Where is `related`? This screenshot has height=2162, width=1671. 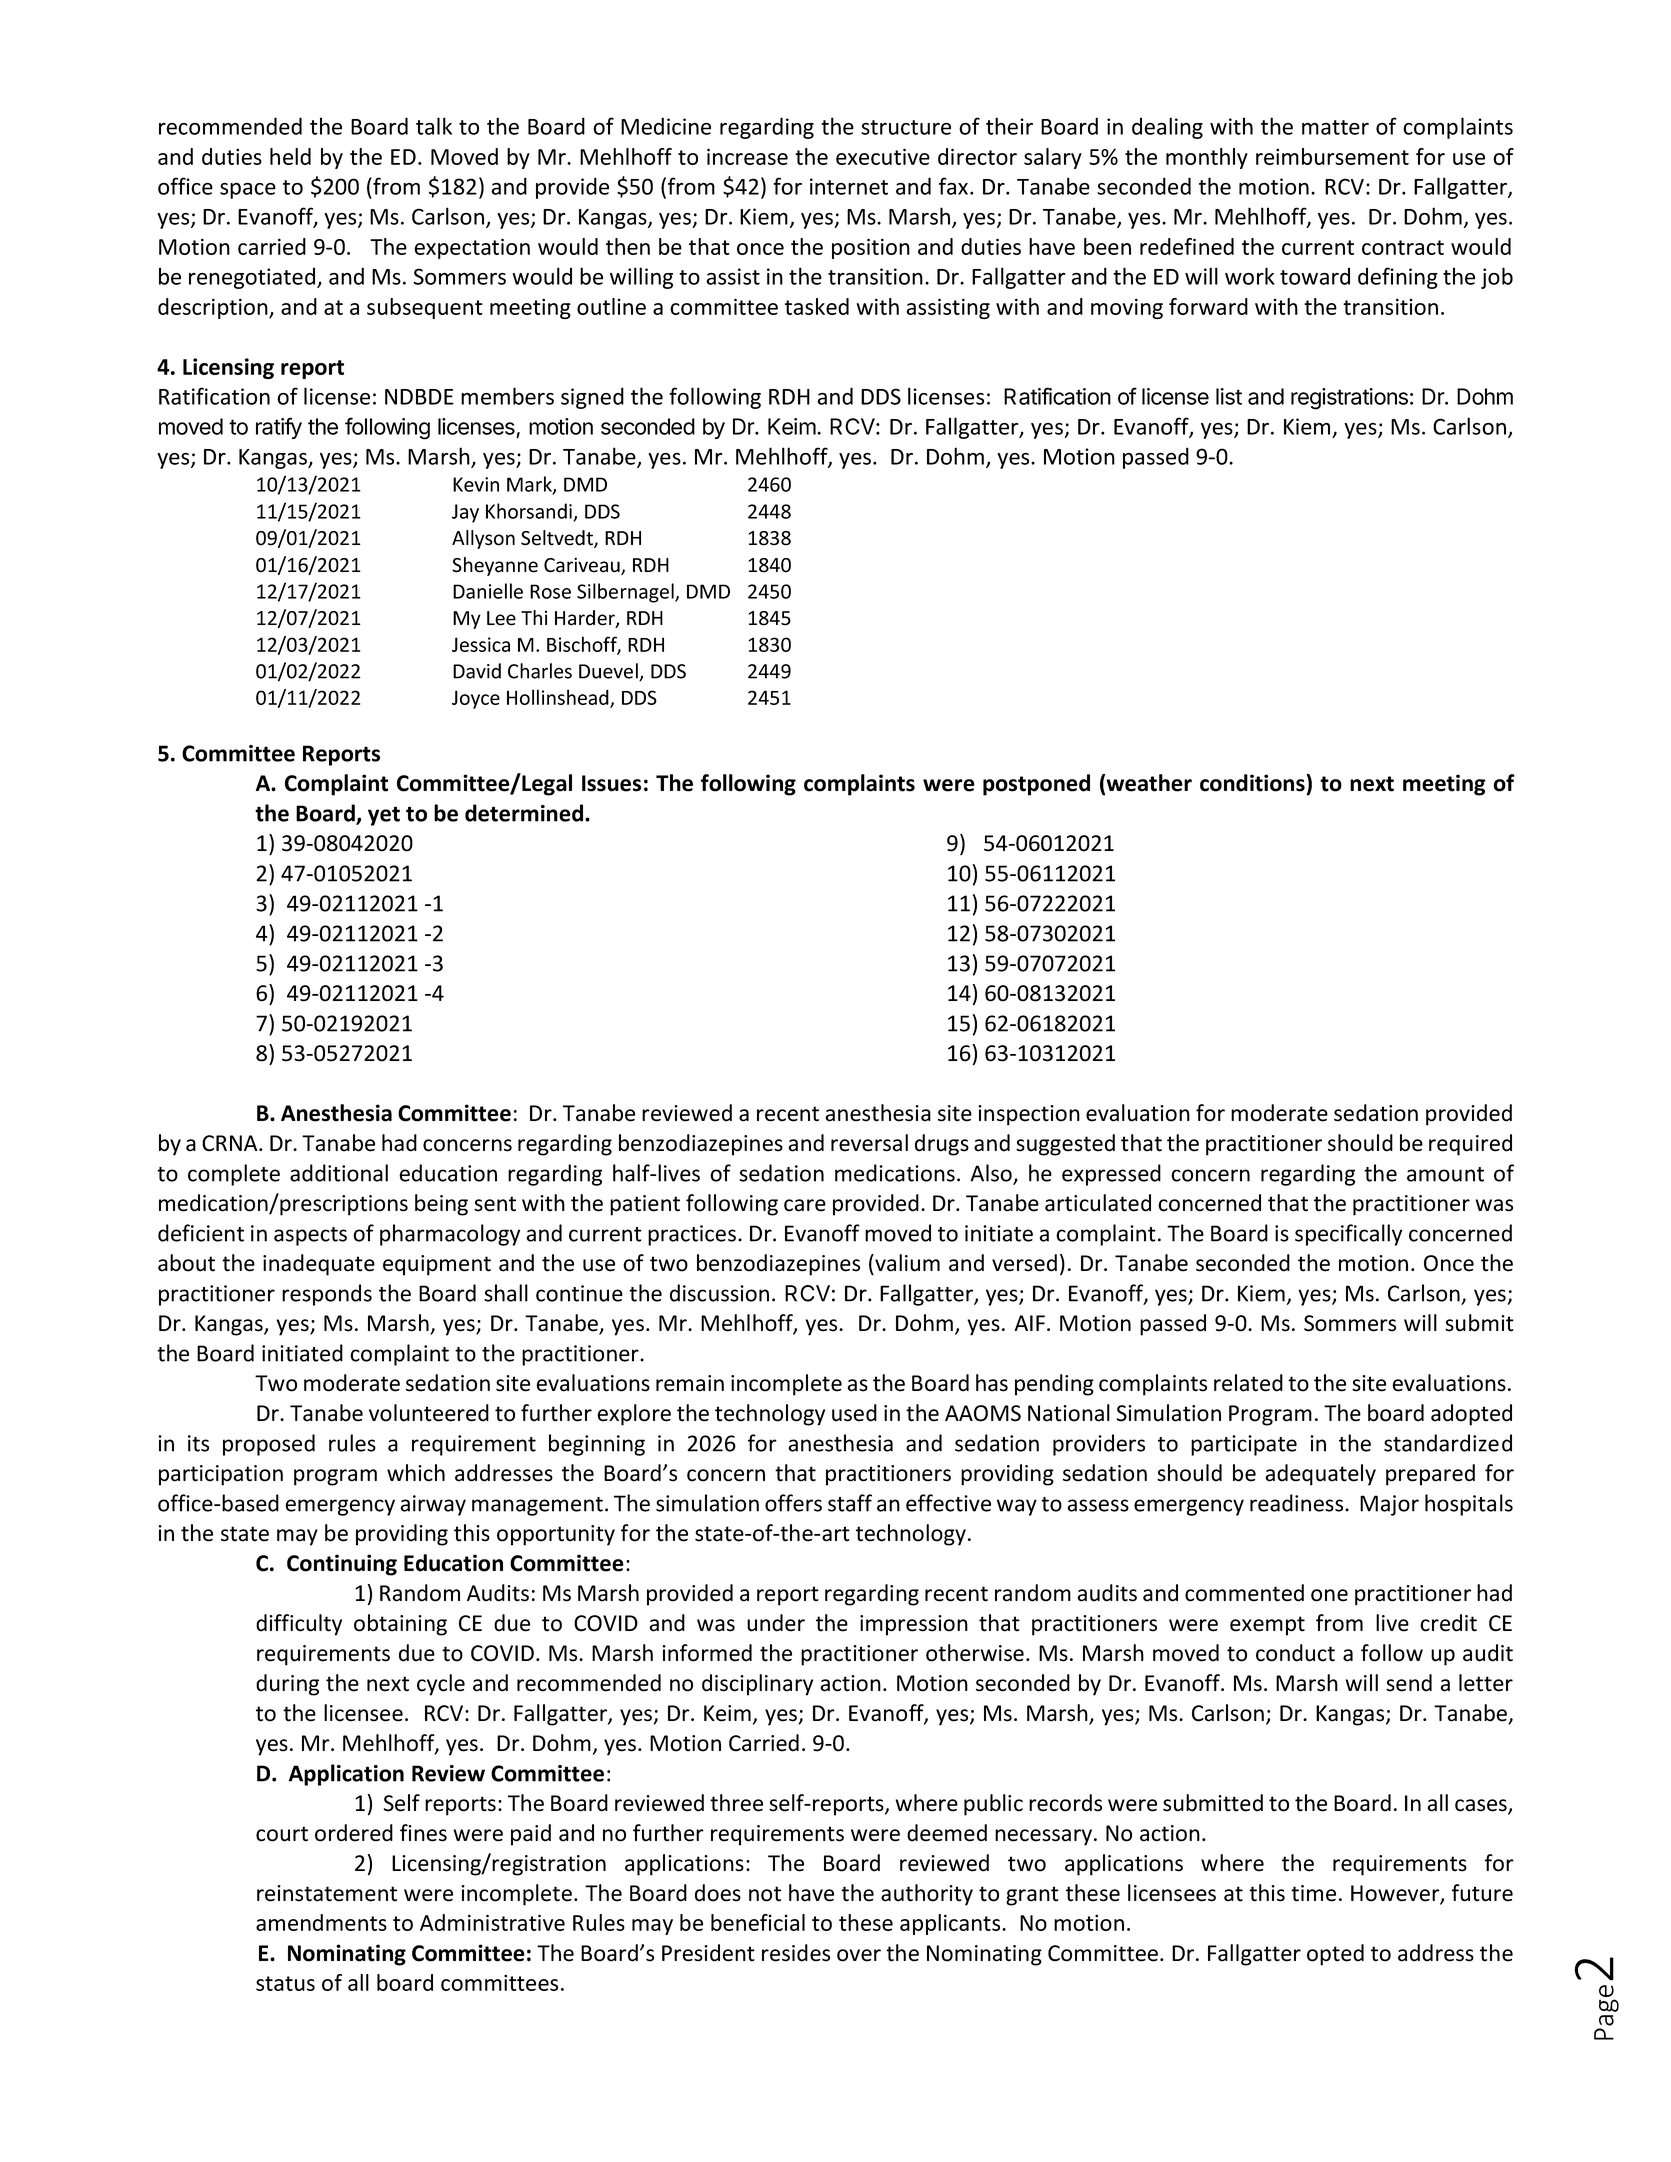
related is located at coordinates (1248, 1383).
